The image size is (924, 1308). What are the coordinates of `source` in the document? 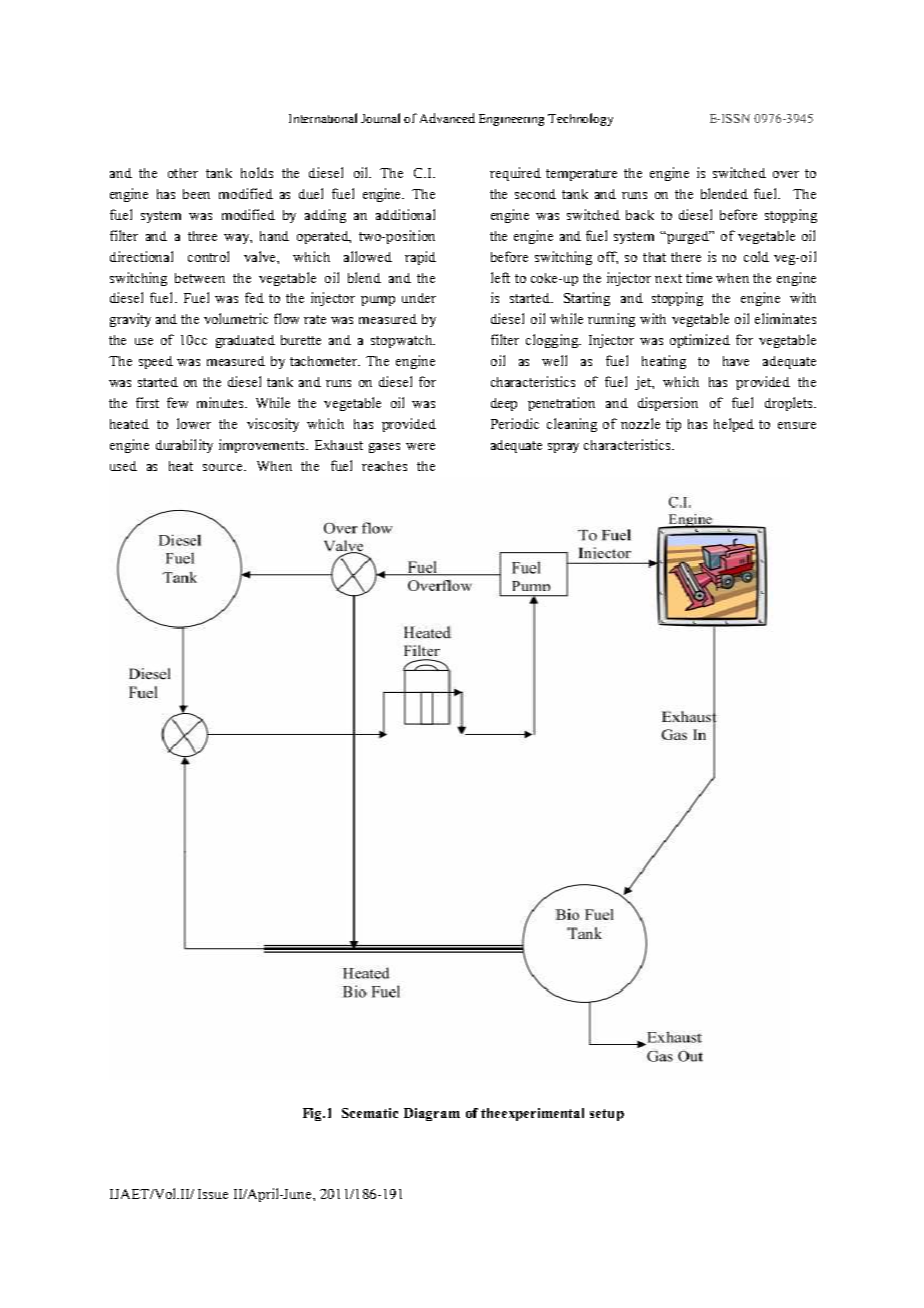 It's located at (224, 467).
